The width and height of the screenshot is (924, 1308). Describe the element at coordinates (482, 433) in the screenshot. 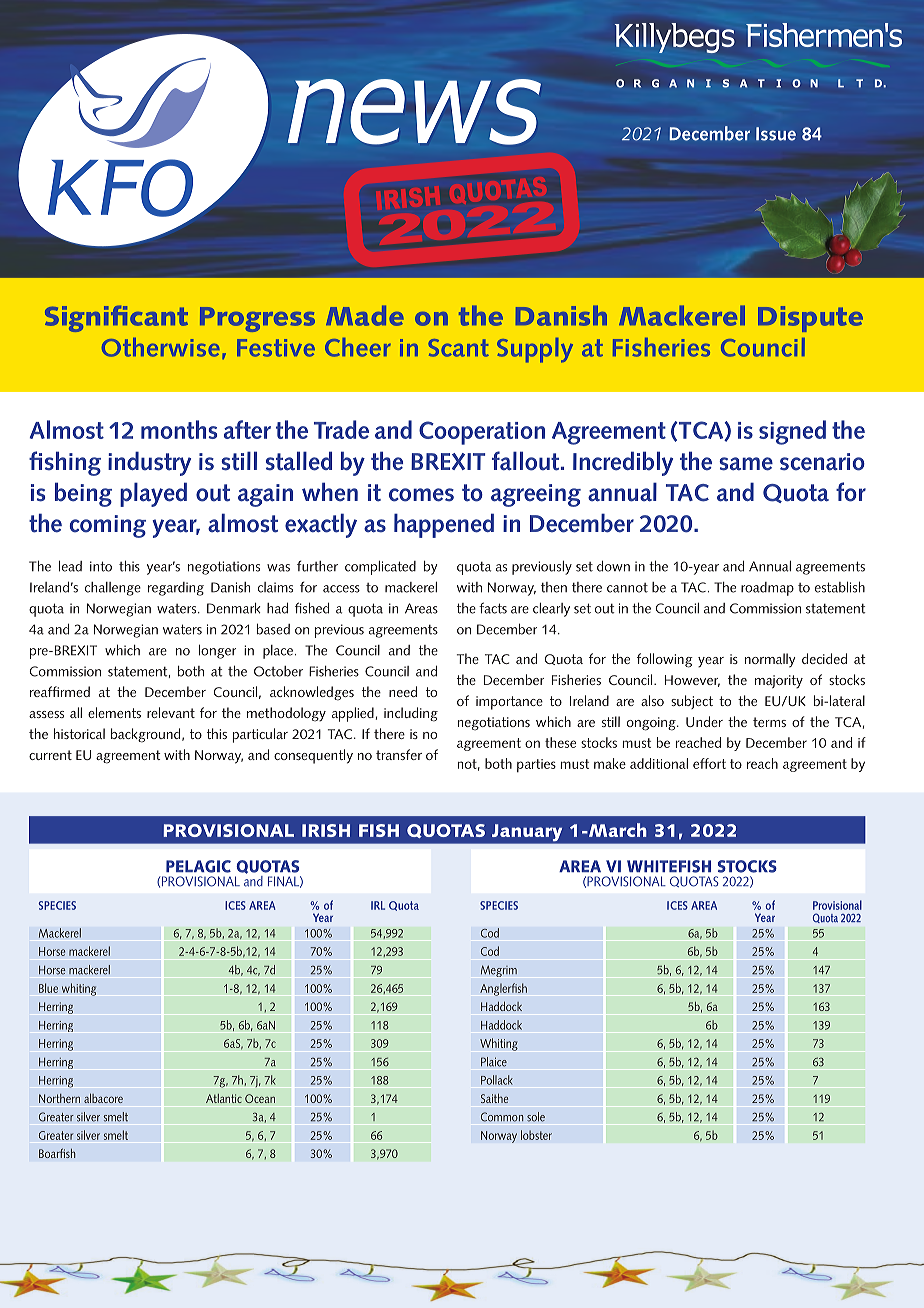

I see `Cooperation` at that location.
